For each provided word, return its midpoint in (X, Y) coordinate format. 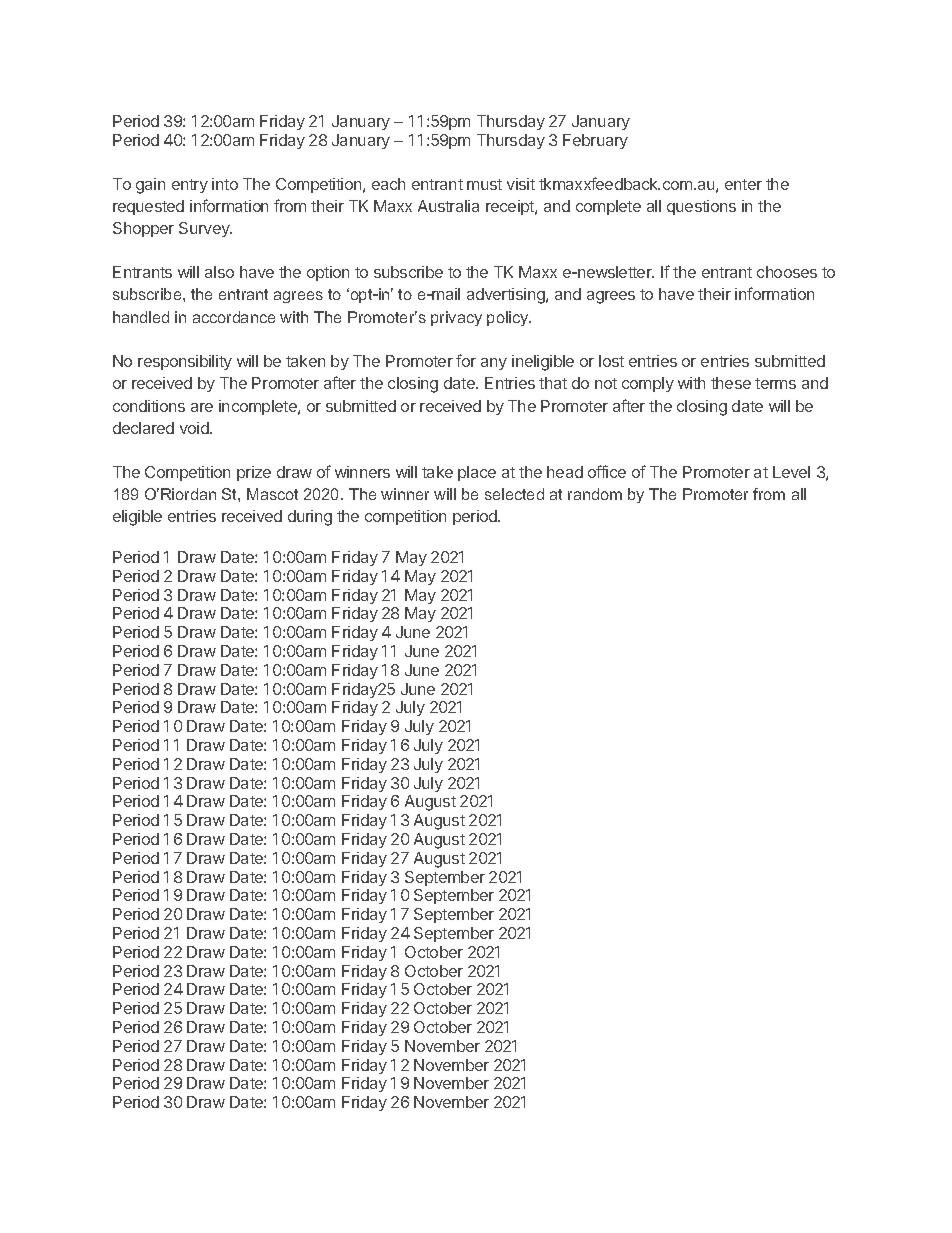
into (225, 184)
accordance (234, 317)
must (484, 184)
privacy (456, 318)
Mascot (272, 494)
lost (611, 361)
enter (743, 184)
